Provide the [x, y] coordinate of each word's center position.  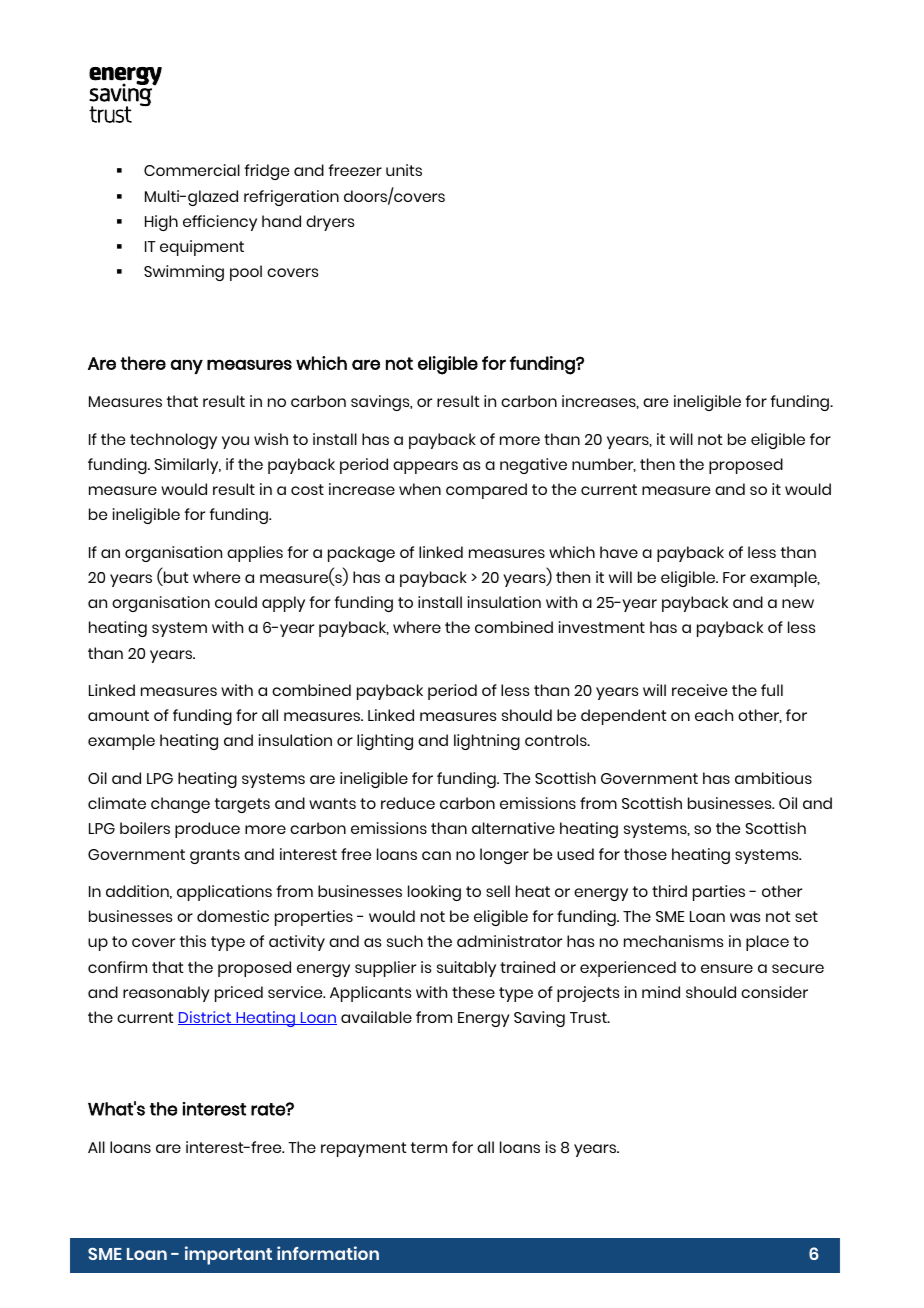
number [604, 465]
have [619, 552]
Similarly [187, 466]
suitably [466, 969]
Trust [589, 1017]
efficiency [220, 223]
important [228, 1255]
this [193, 941]
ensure [727, 968]
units [404, 170]
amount [118, 715]
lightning [487, 742]
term [429, 1147]
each [714, 715]
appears [425, 467]
